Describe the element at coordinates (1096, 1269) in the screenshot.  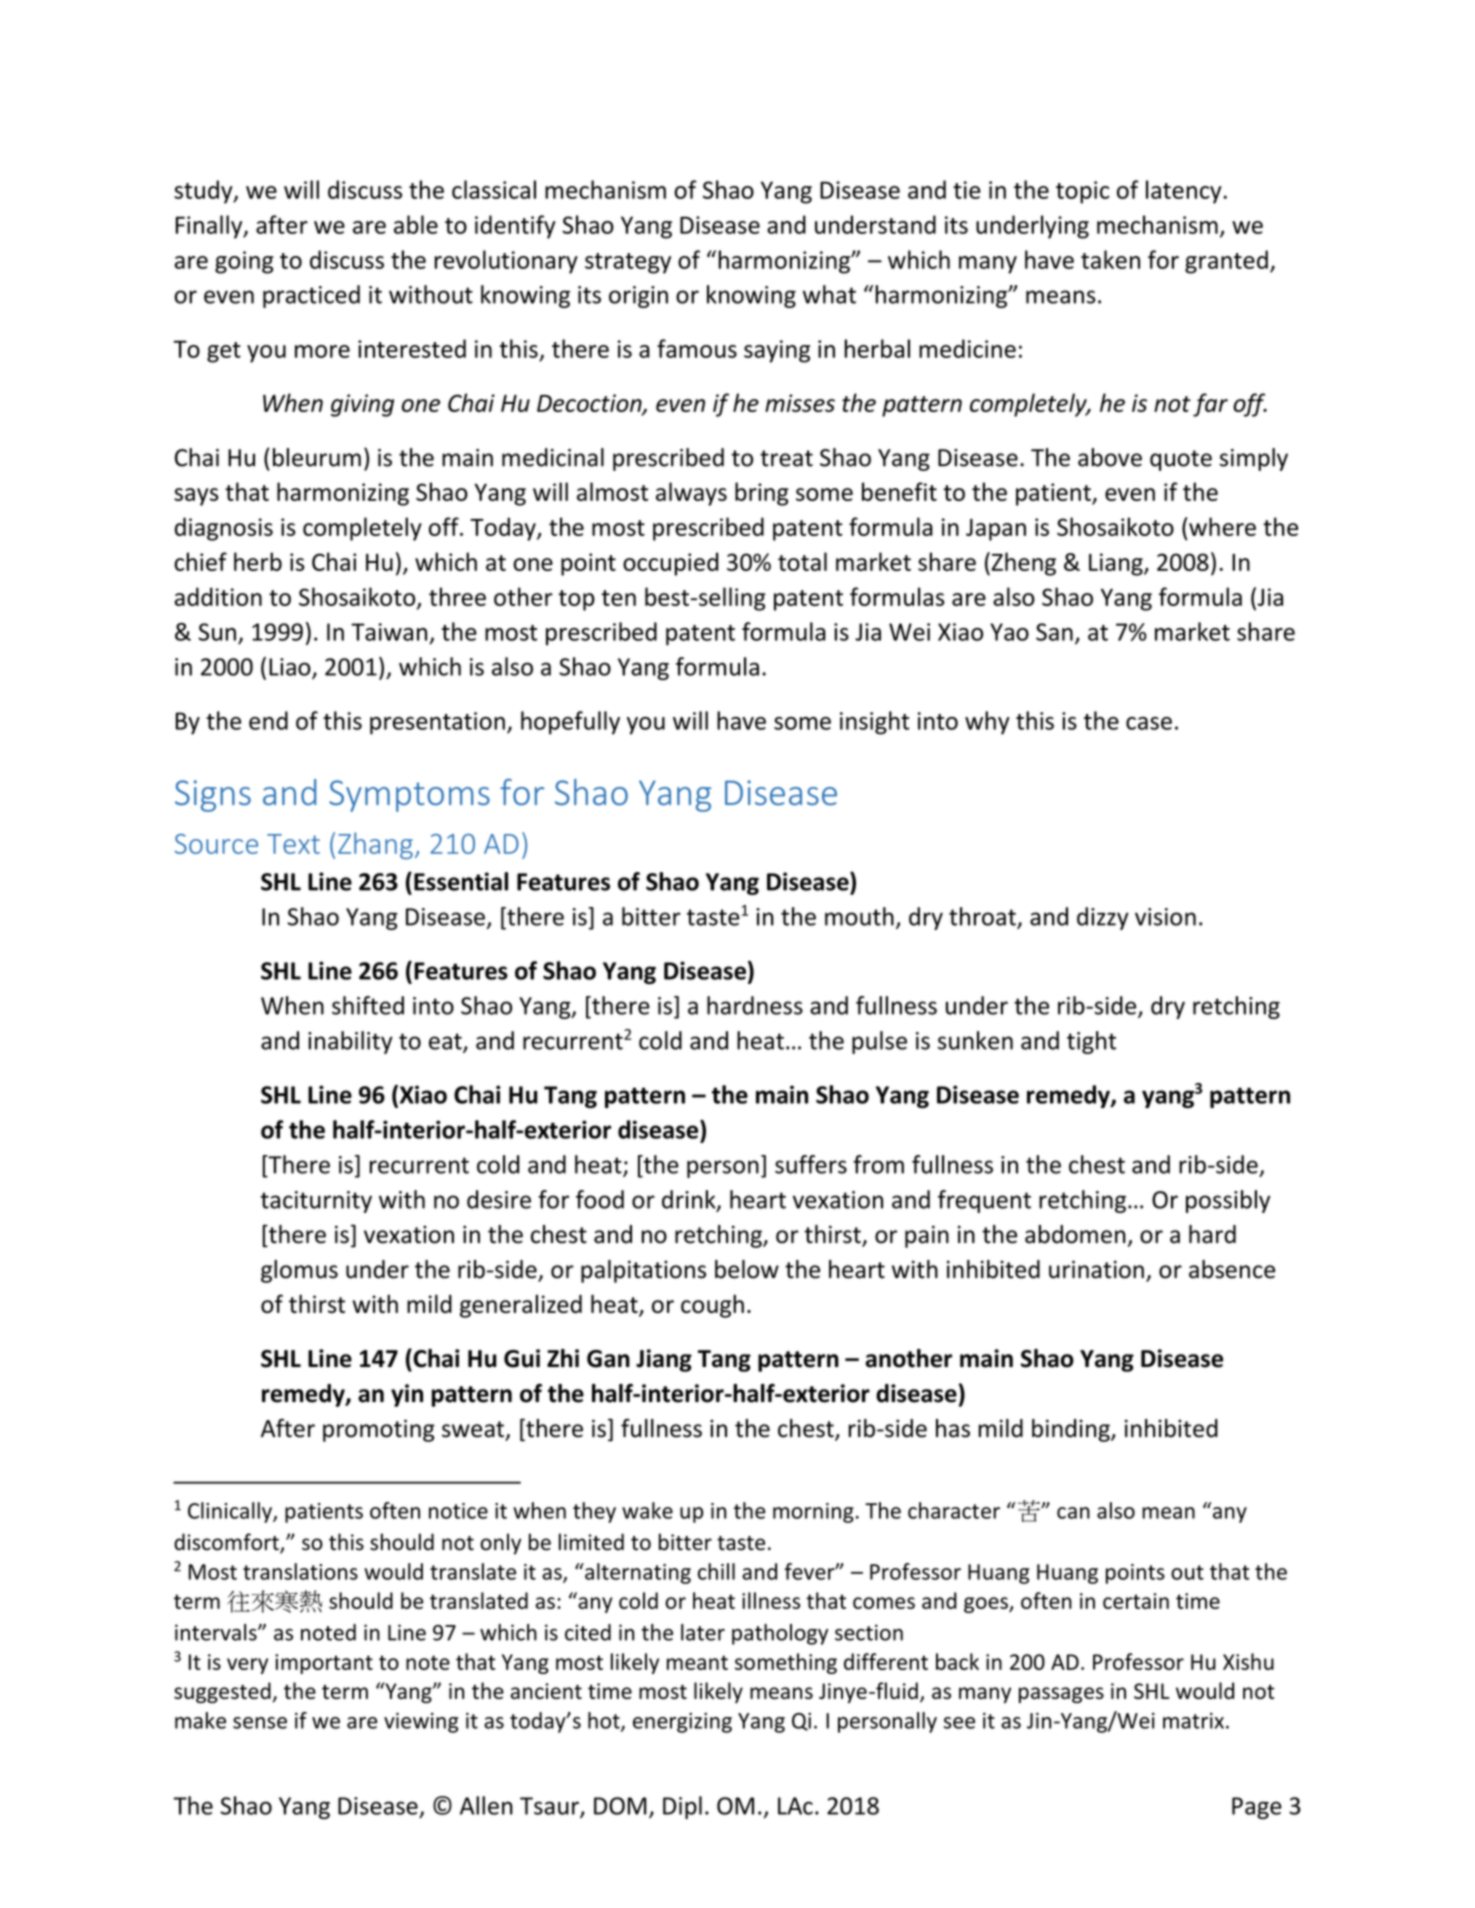
I see `urination` at that location.
